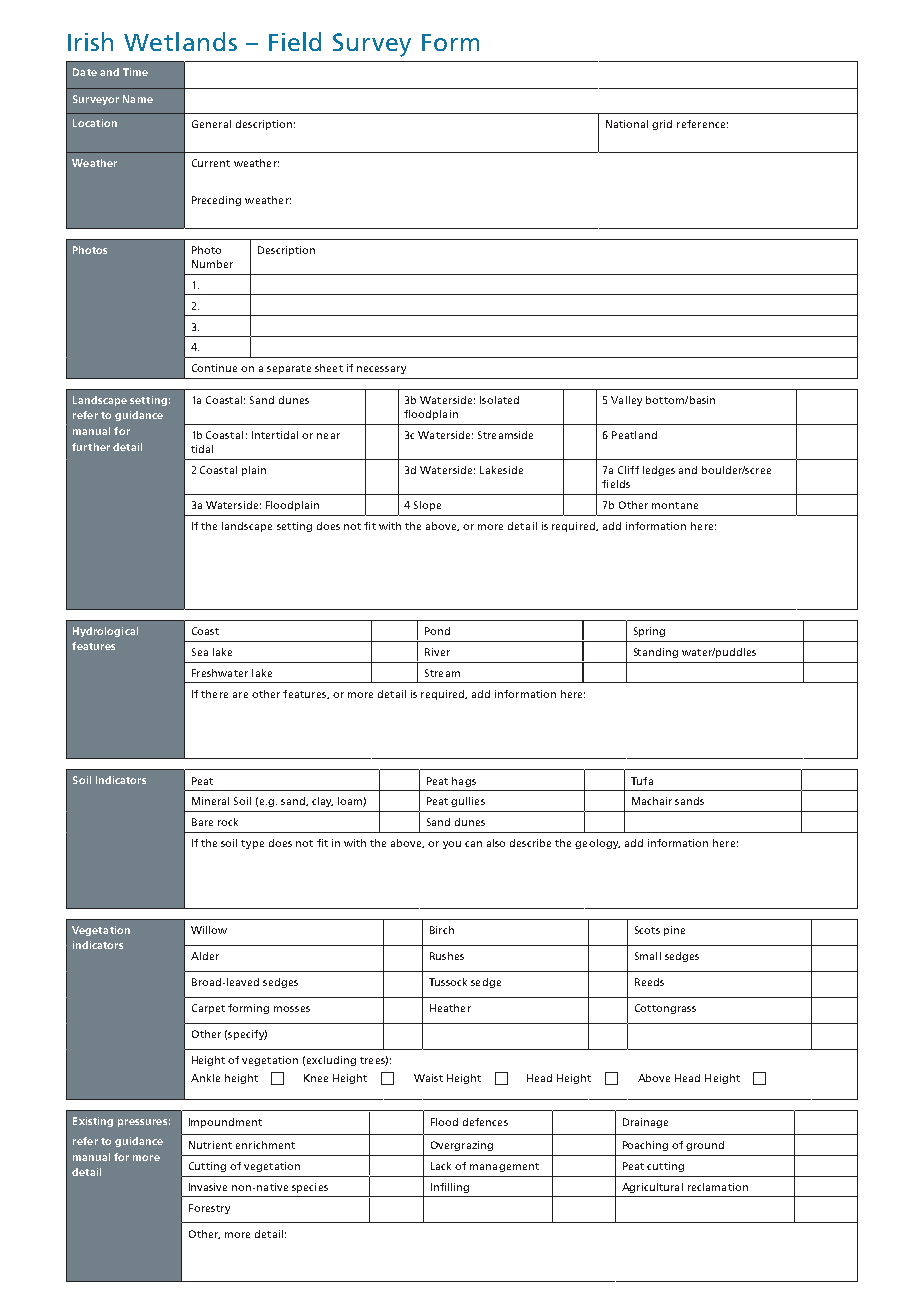  What do you see at coordinates (627, 124) in the page?
I see `National` at bounding box center [627, 124].
